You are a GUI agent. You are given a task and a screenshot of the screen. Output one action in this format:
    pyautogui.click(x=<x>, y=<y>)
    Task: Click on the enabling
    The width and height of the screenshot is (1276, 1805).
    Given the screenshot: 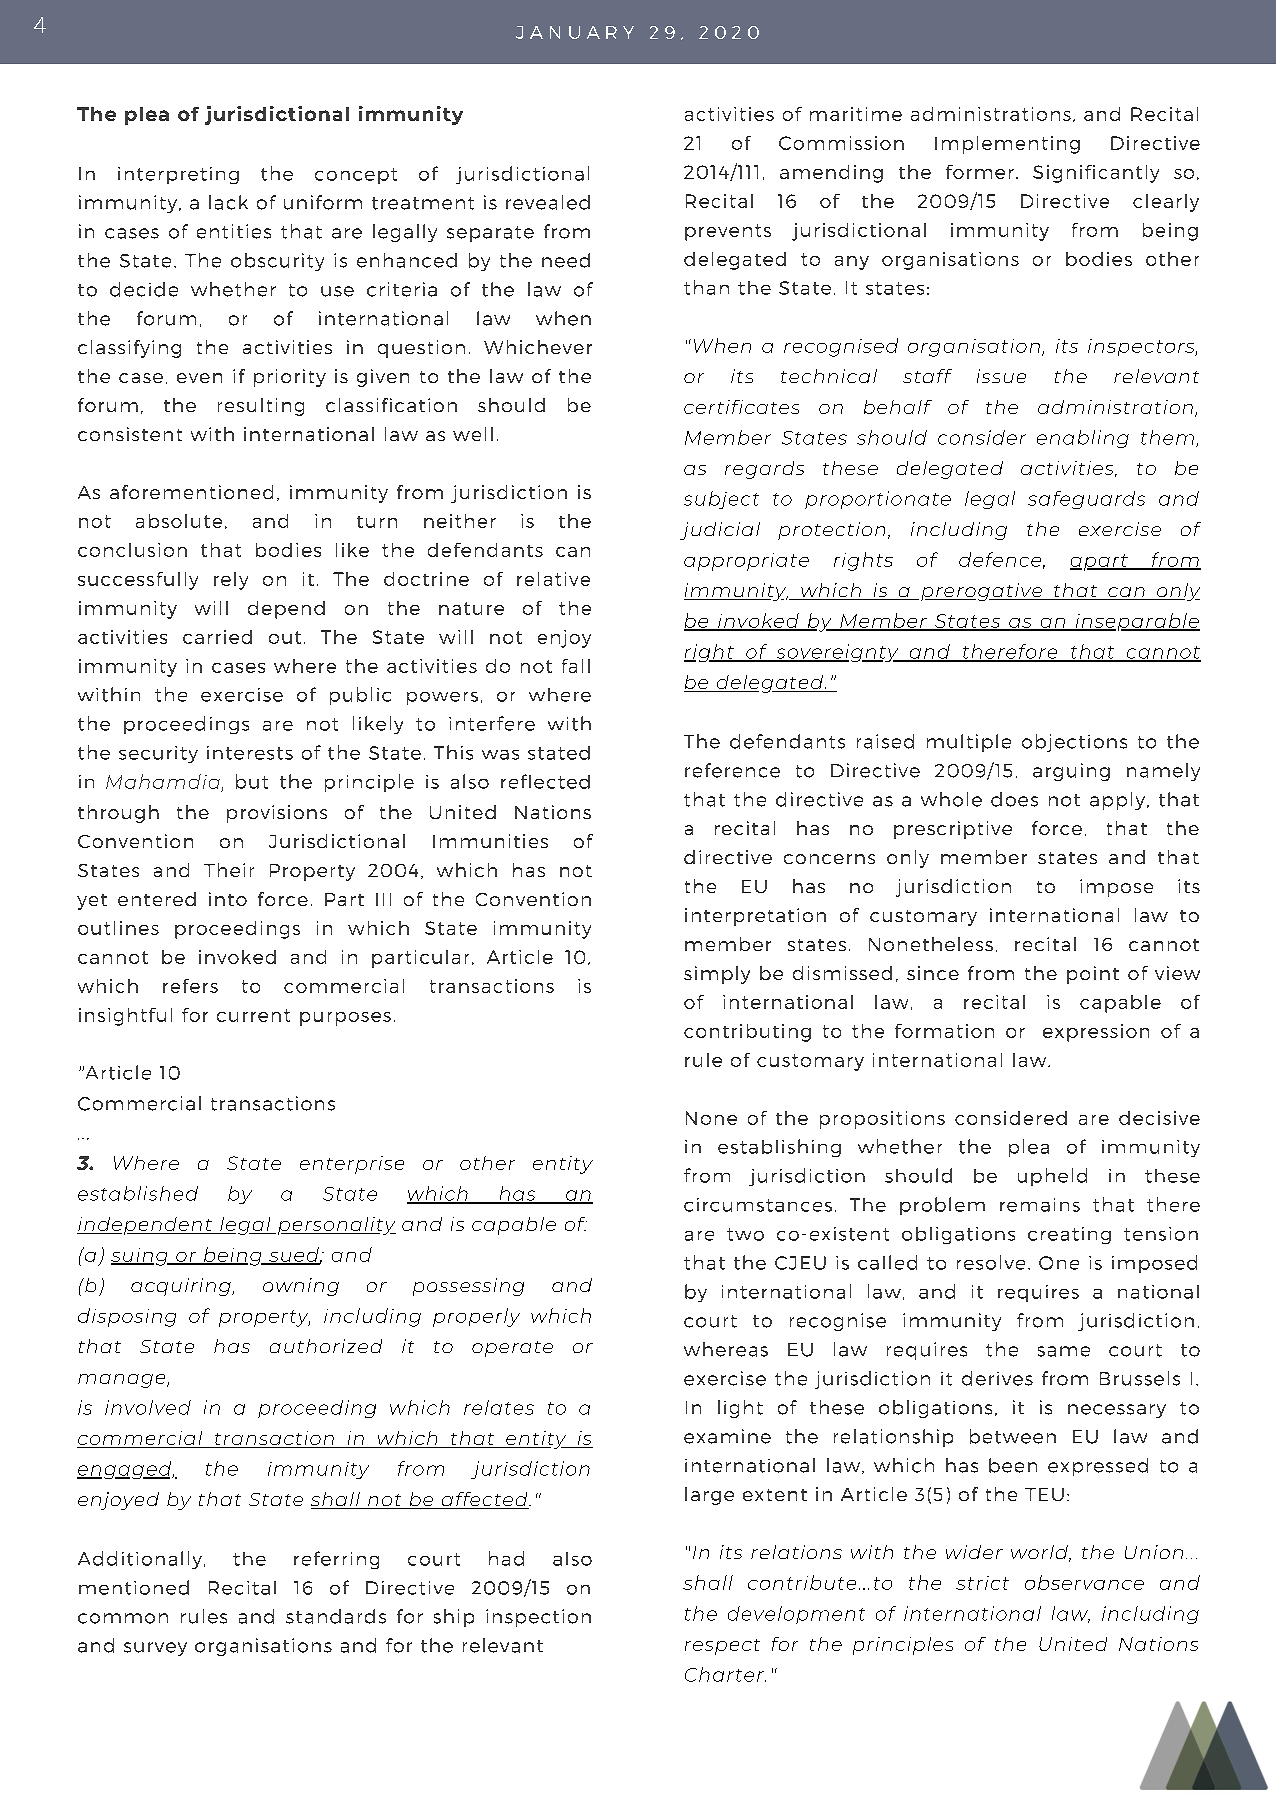 What is the action you would take?
    pyautogui.click(x=1083, y=439)
